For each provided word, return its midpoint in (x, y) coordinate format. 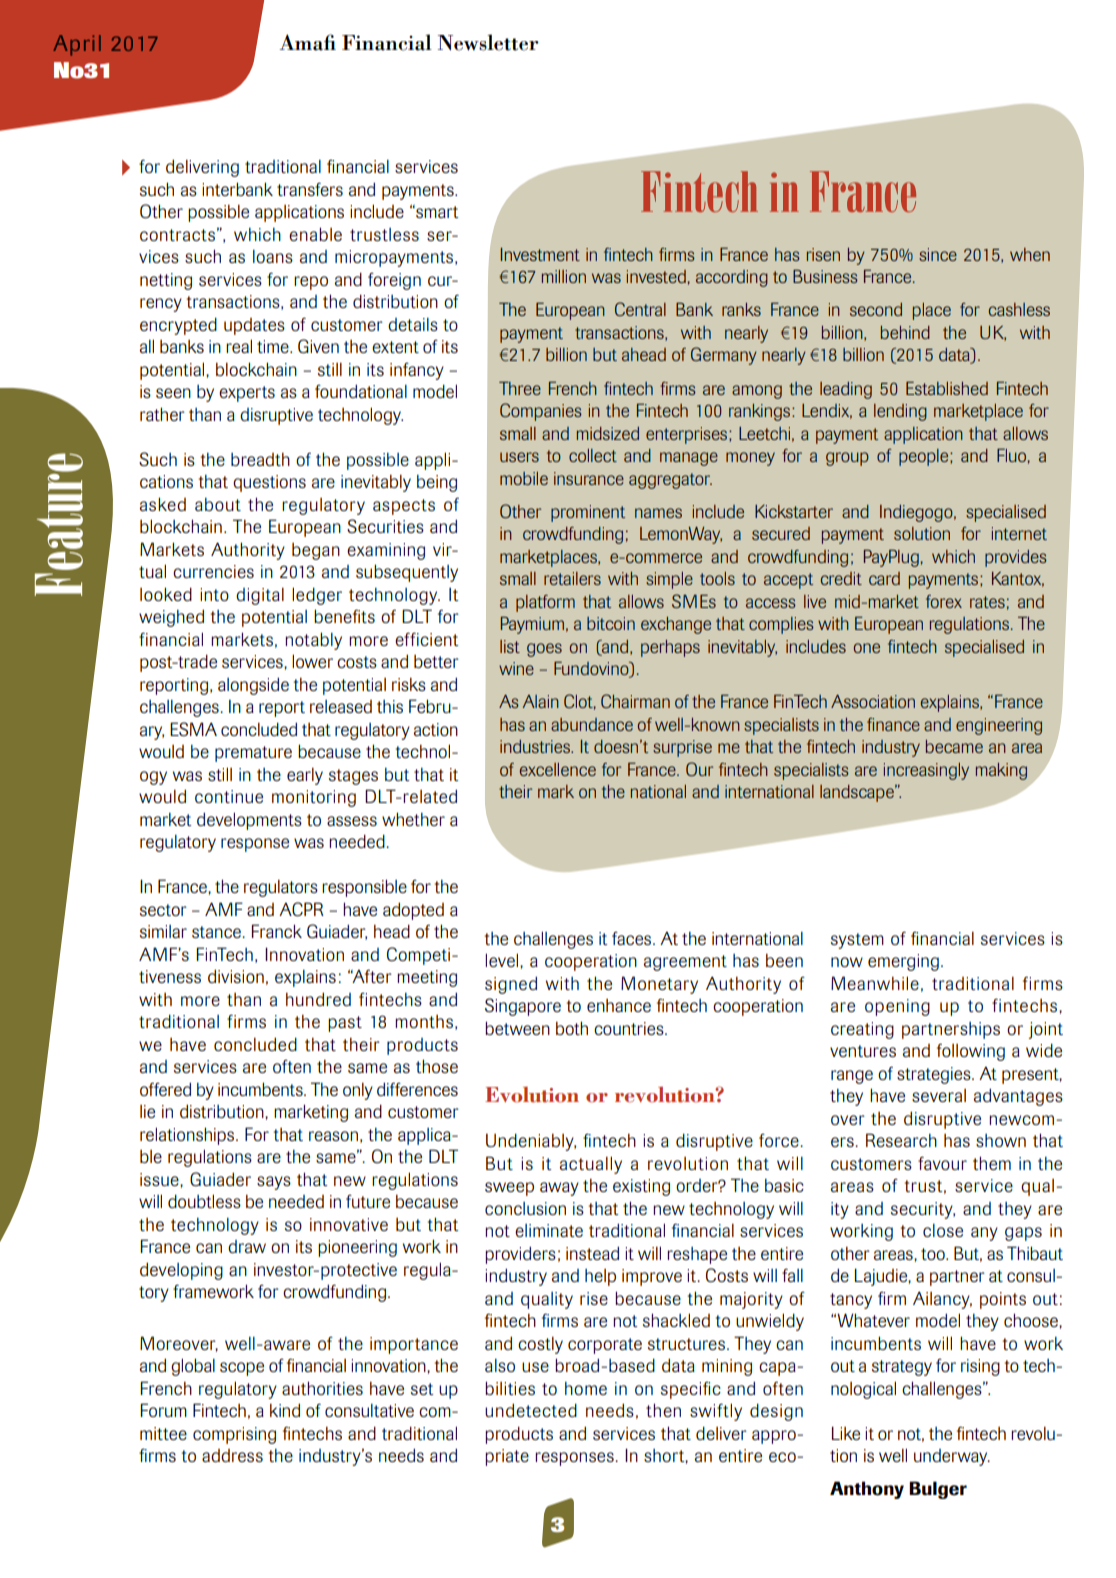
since (938, 254)
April (77, 45)
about (218, 504)
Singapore (523, 1007)
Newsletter (488, 42)
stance (217, 932)
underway (952, 1457)
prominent (588, 513)
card (884, 578)
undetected (531, 1410)
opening (897, 1007)
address (232, 1455)
